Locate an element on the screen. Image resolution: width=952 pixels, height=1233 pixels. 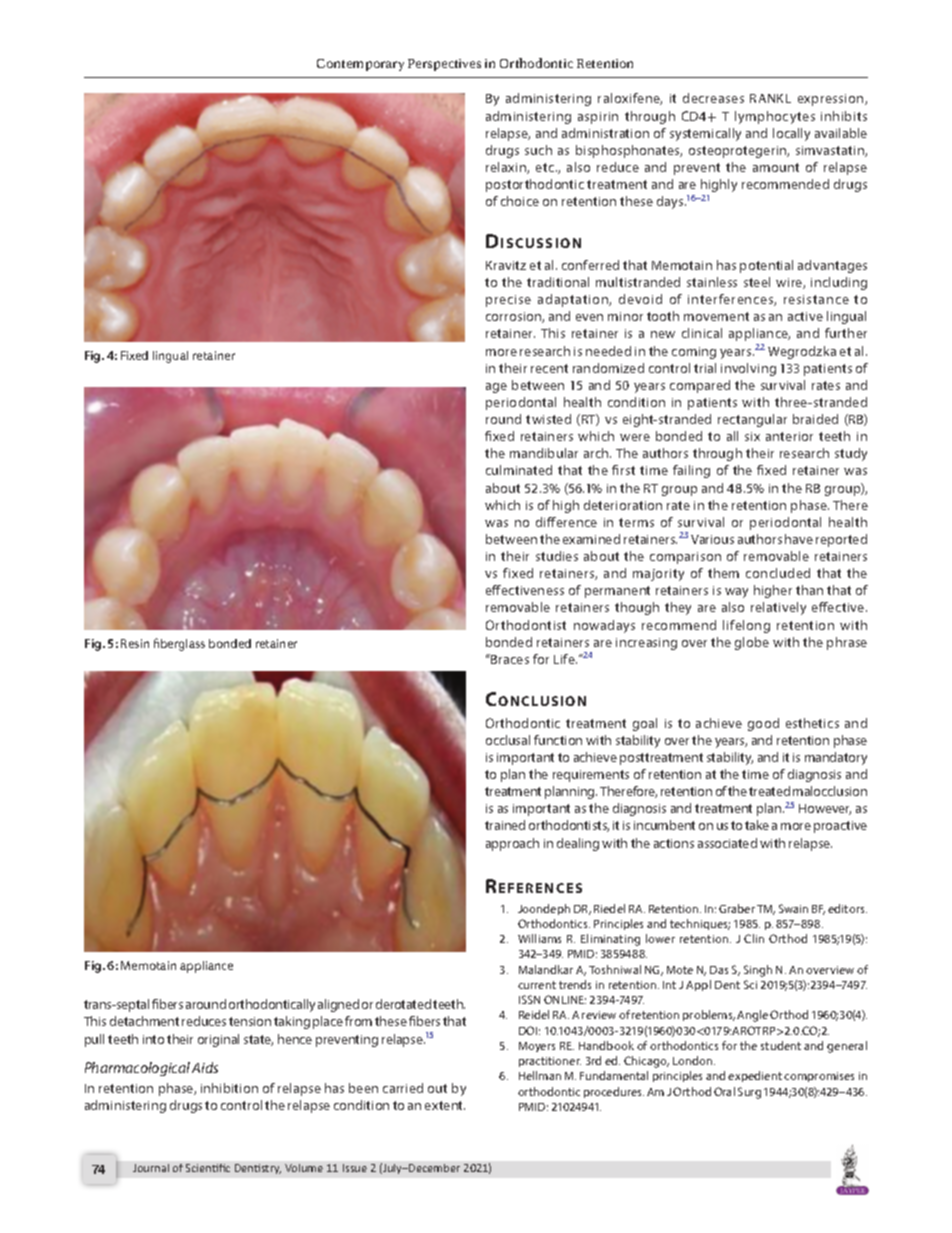
Perspectives is located at coordinates (444, 65).
